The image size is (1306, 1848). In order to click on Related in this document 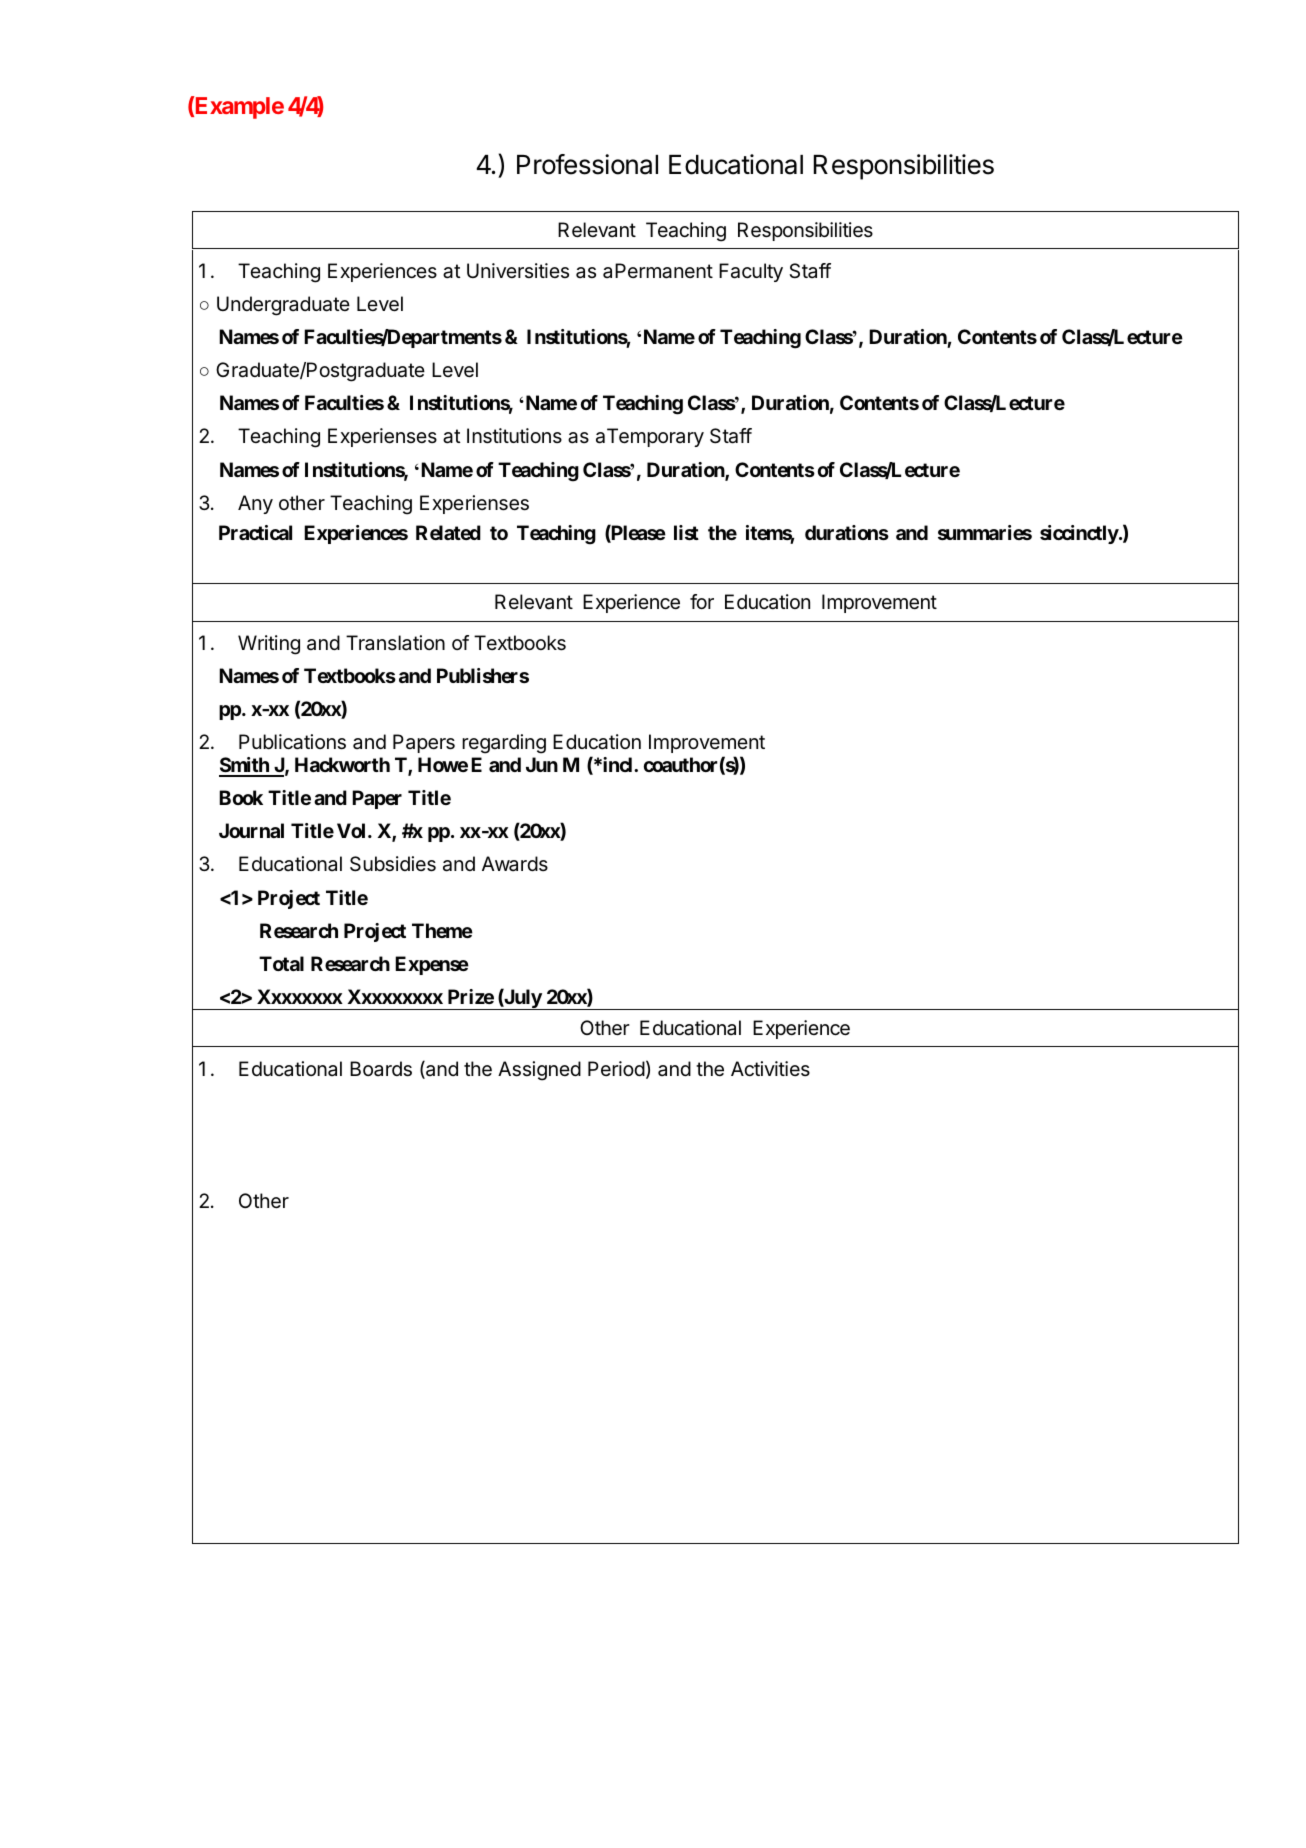, I will do `click(448, 532)`.
